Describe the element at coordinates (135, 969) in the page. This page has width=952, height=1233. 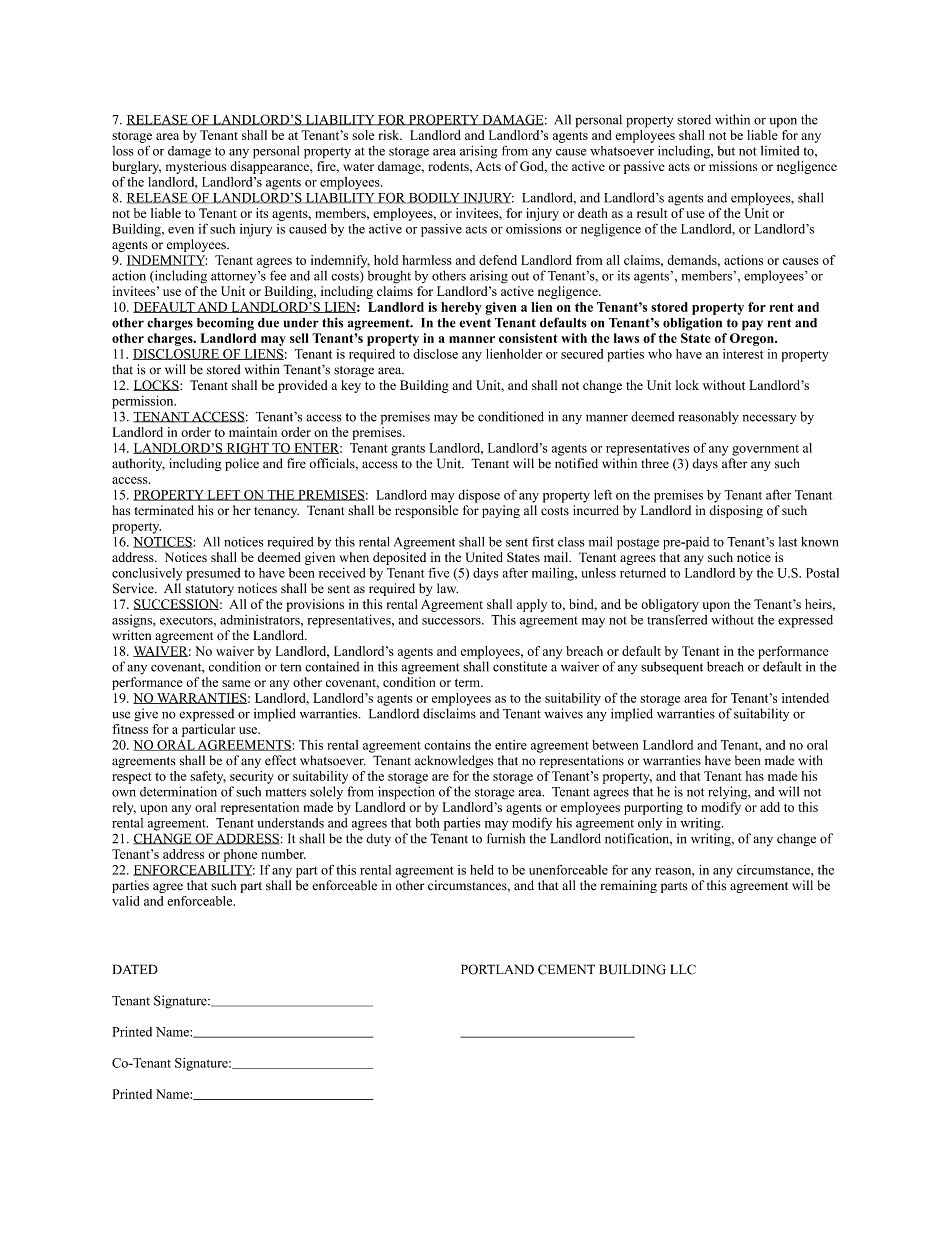
I see `DATED` at that location.
